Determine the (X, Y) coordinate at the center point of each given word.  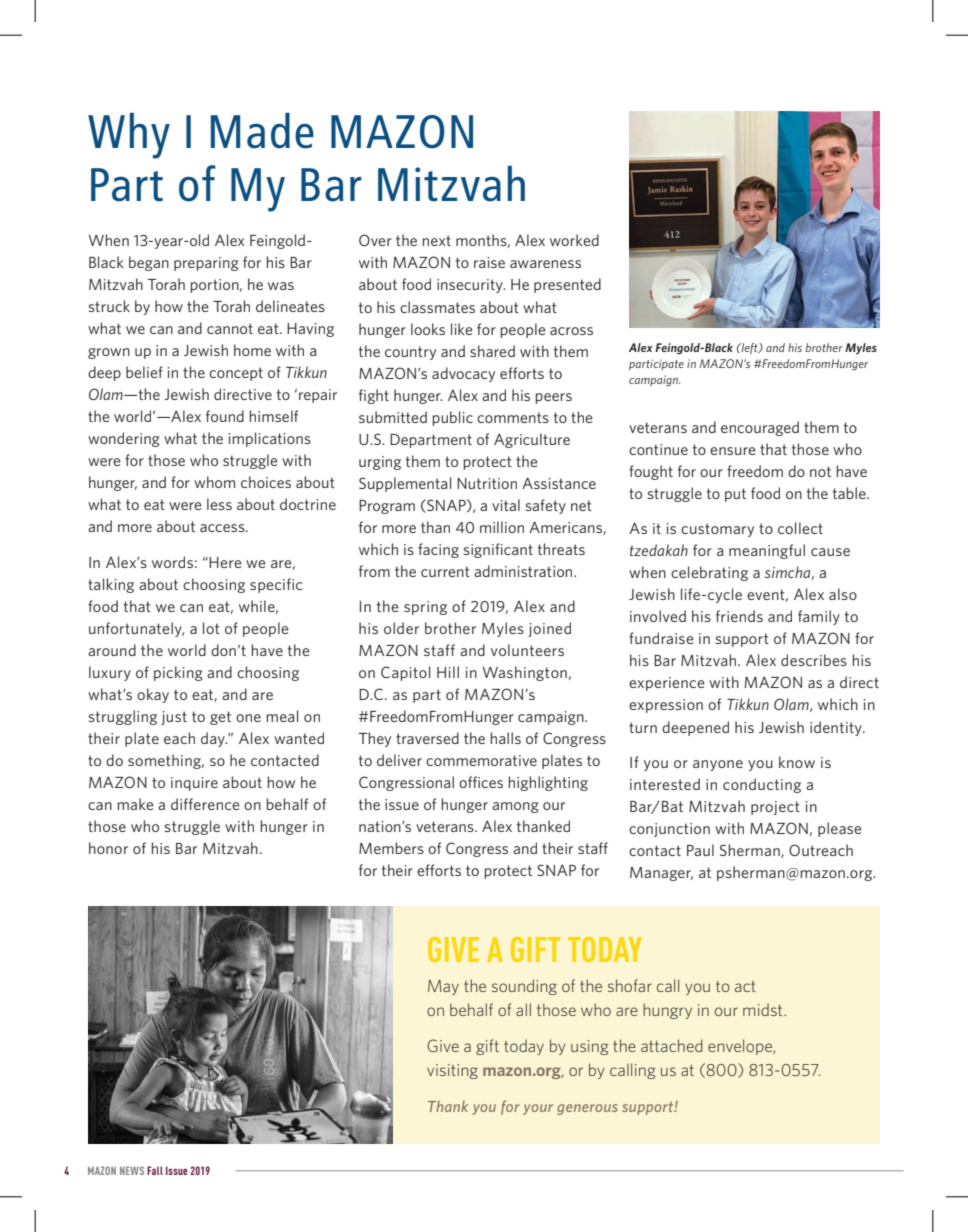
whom (214, 482)
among (515, 807)
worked (574, 240)
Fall (155, 1170)
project (775, 808)
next (436, 240)
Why (129, 136)
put (735, 495)
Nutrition (487, 483)
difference (205, 804)
